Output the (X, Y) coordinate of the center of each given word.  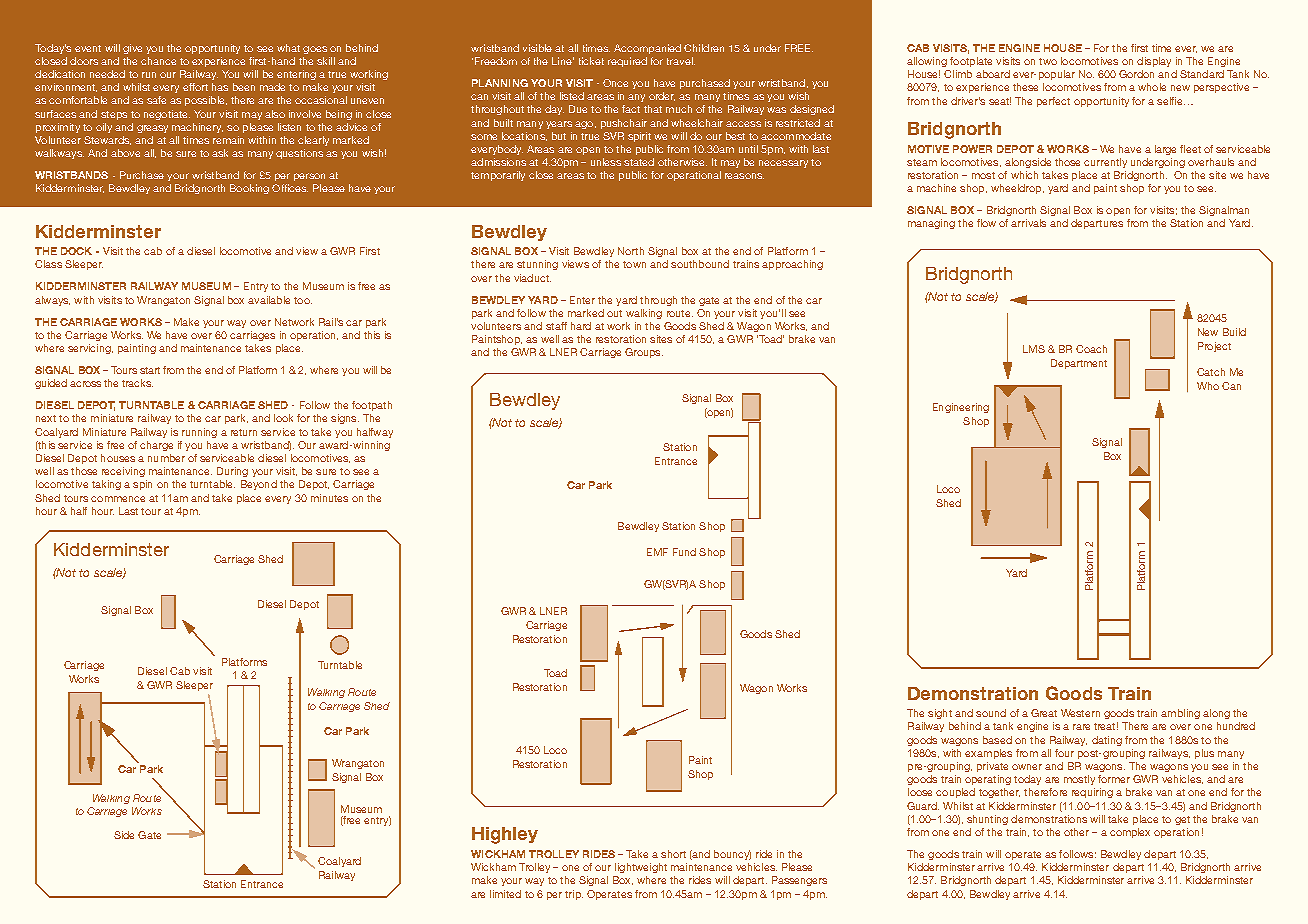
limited (505, 894)
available (269, 300)
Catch (1211, 372)
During (232, 472)
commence (118, 499)
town (634, 264)
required (627, 62)
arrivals (1028, 223)
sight (940, 714)
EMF (657, 552)
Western (1080, 713)
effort (195, 87)
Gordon (1136, 74)
